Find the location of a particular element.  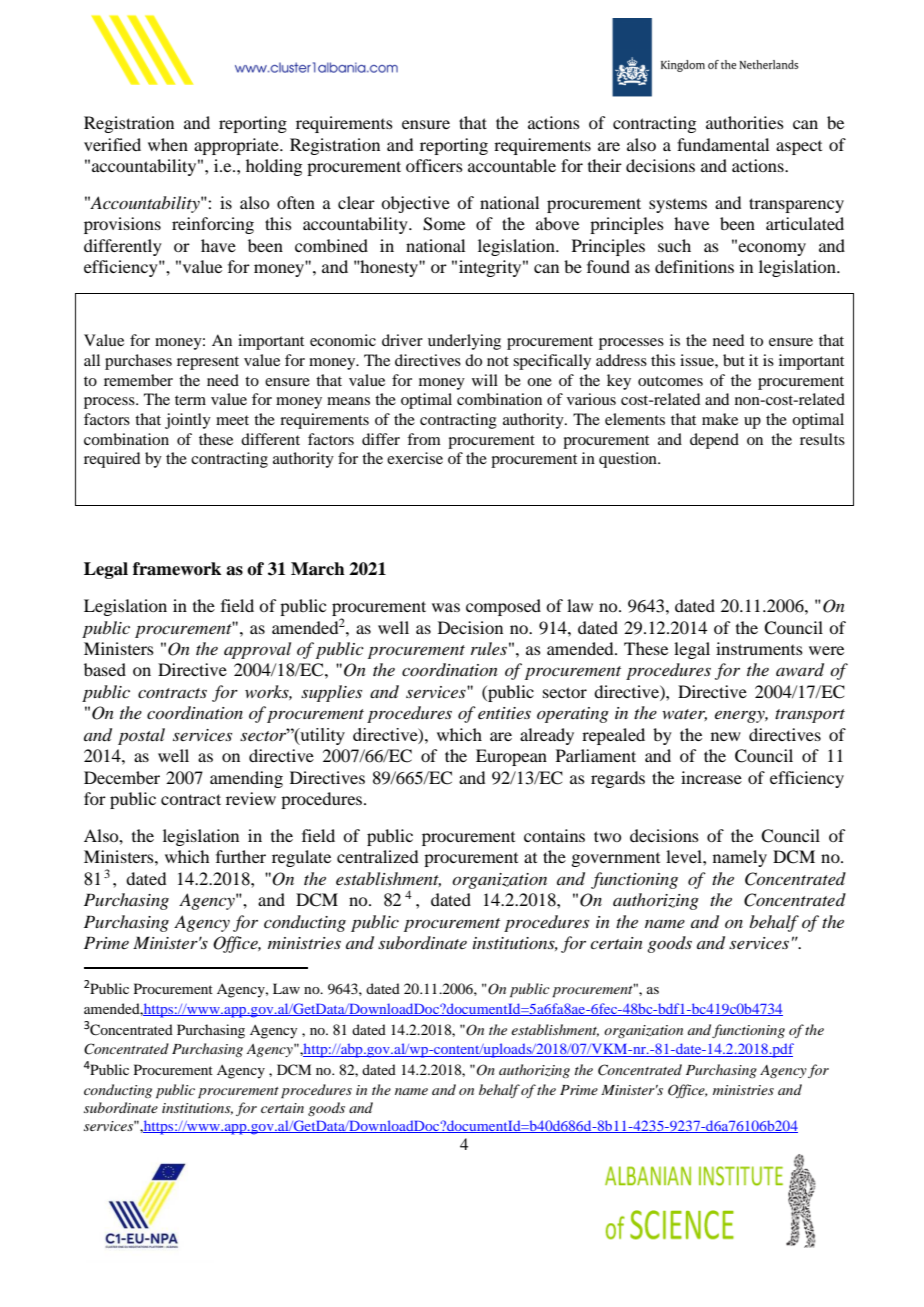

further is located at coordinates (241, 856).
